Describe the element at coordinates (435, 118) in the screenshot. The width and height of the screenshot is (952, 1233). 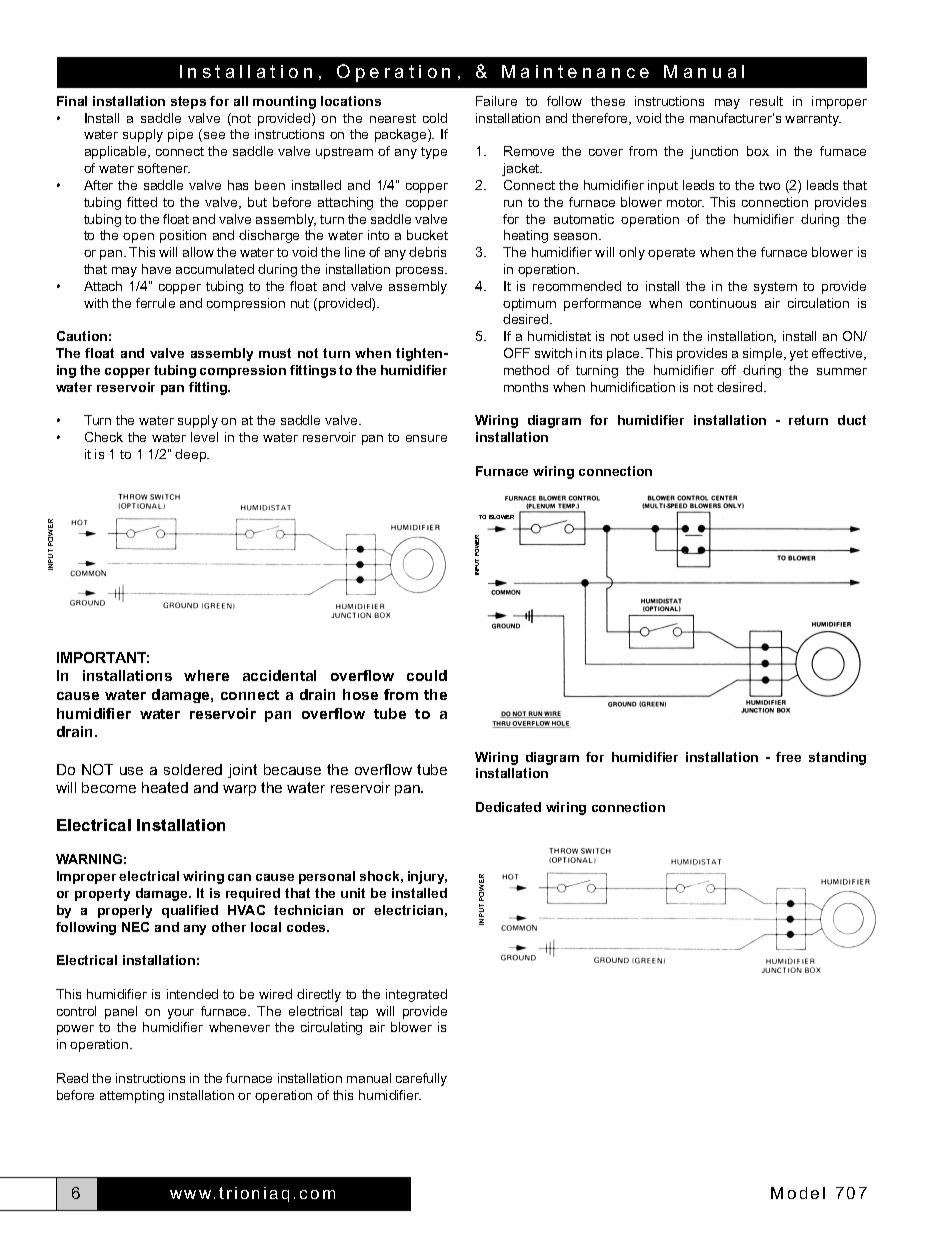
I see `cold` at that location.
